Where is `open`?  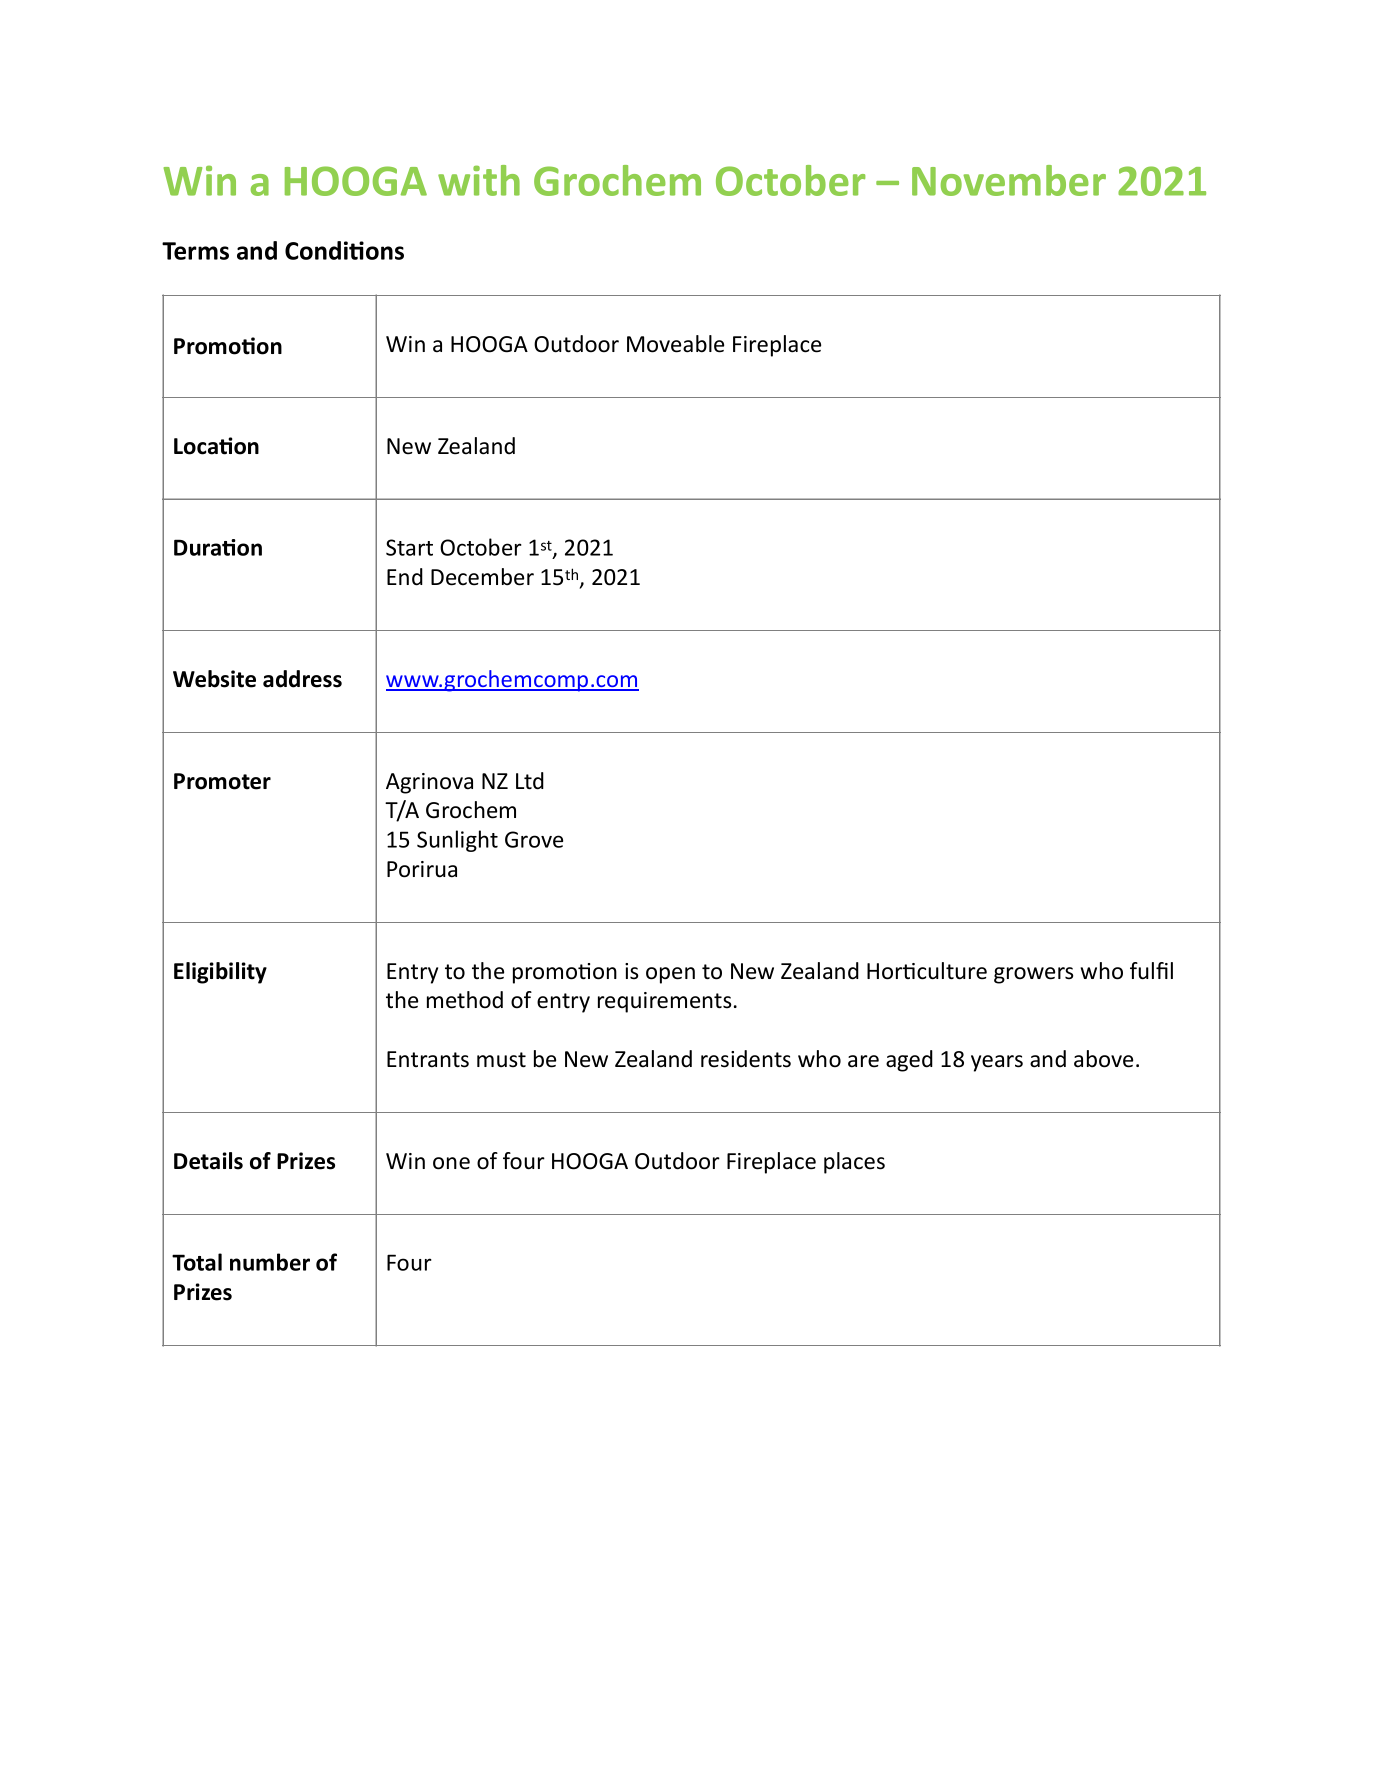
open is located at coordinates (670, 975).
